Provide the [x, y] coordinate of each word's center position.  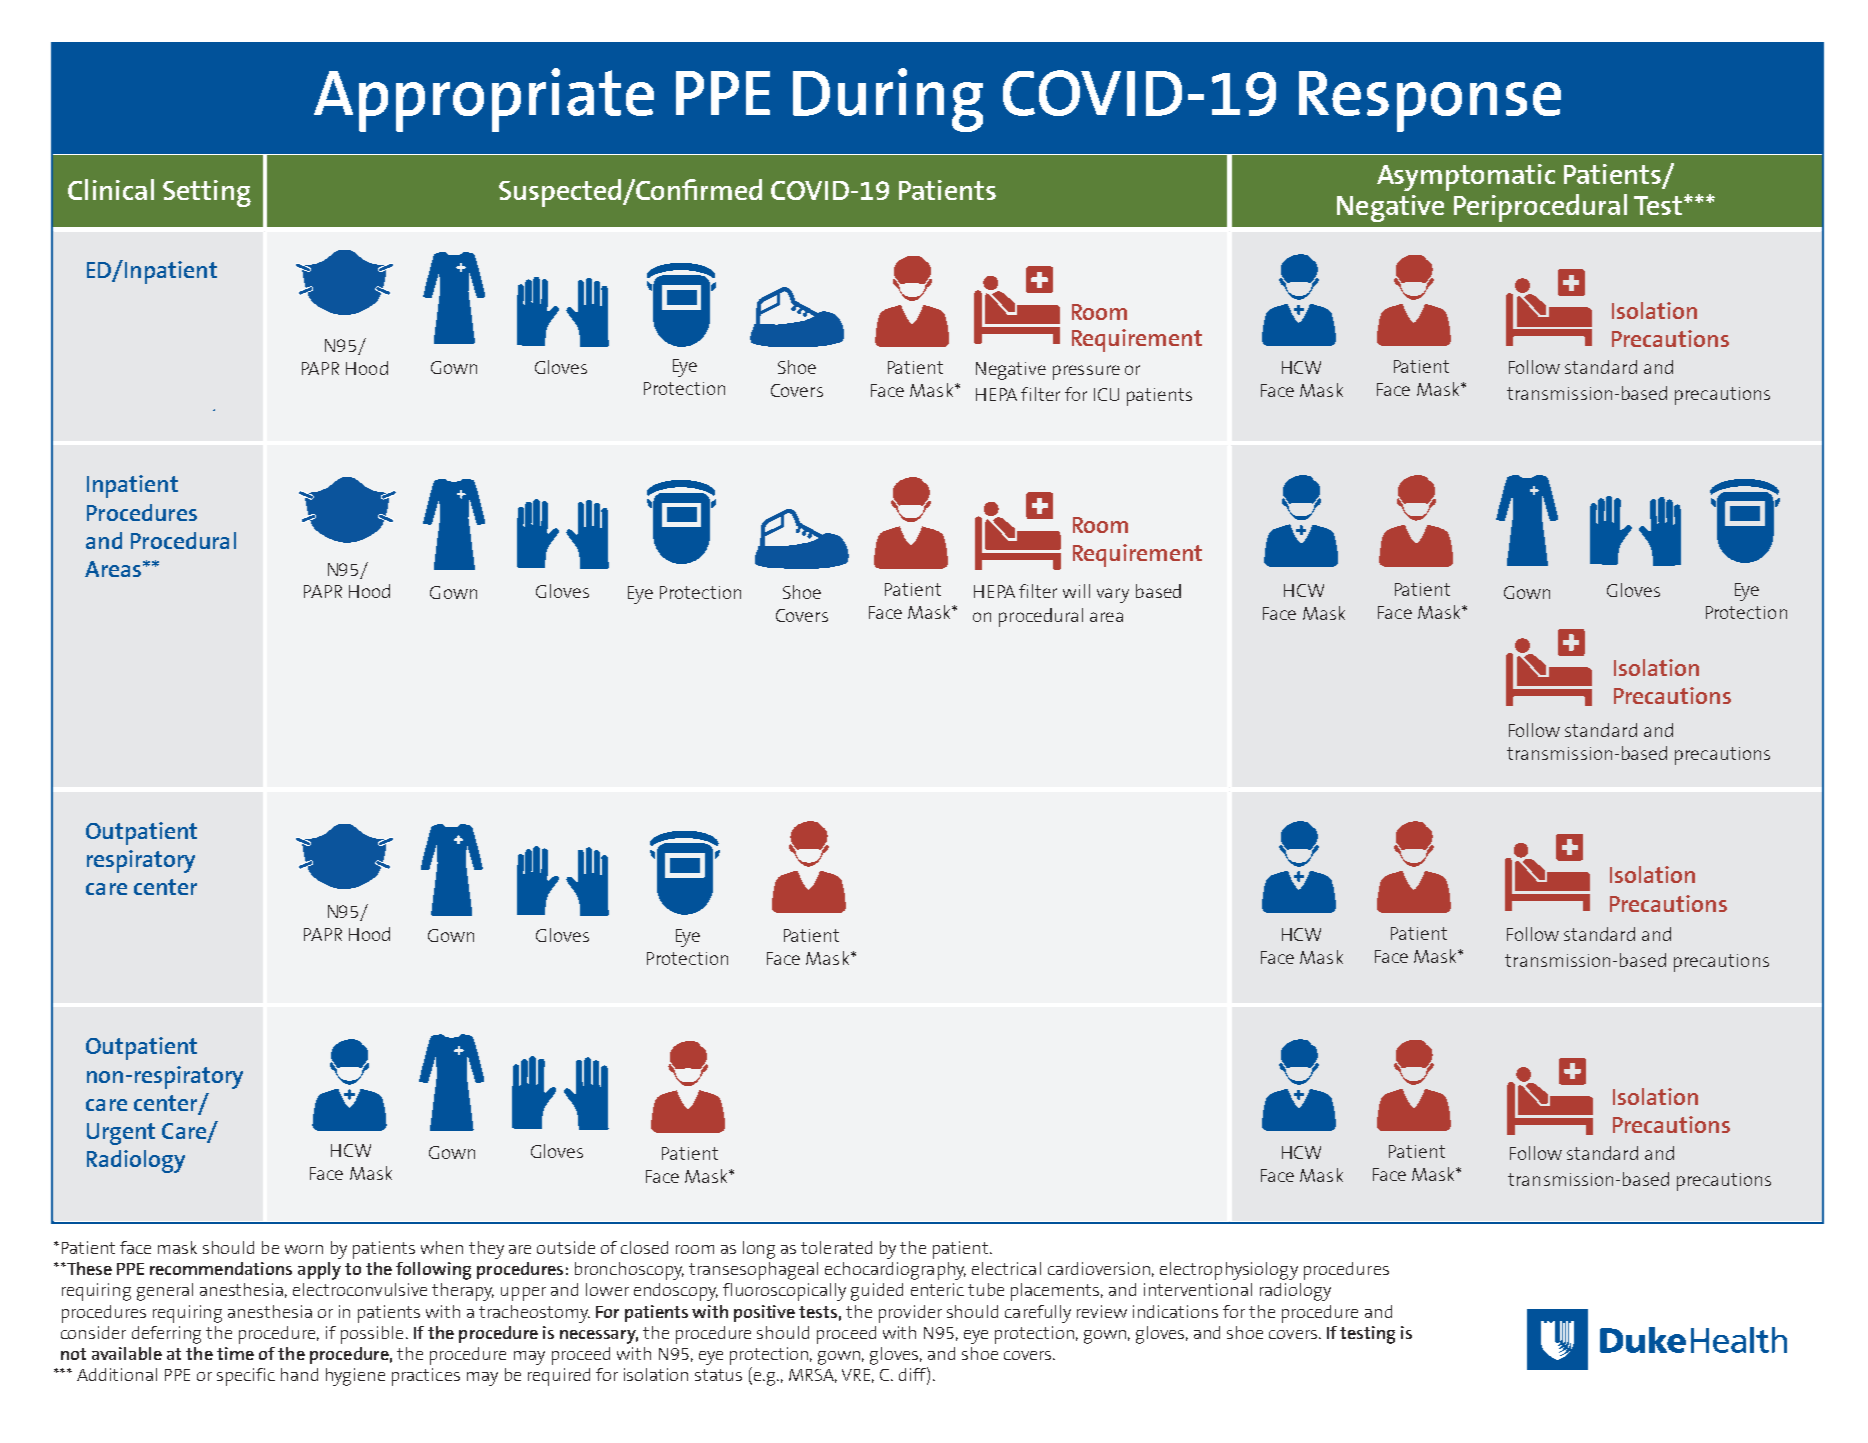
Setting [207, 193]
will [1076, 591]
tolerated [836, 1247]
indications [1175, 1311]
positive [764, 1313]
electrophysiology [1229, 1271]
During [888, 100]
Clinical [111, 189]
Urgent [121, 1134]
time [235, 1353]
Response [1430, 101]
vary [1113, 595]
